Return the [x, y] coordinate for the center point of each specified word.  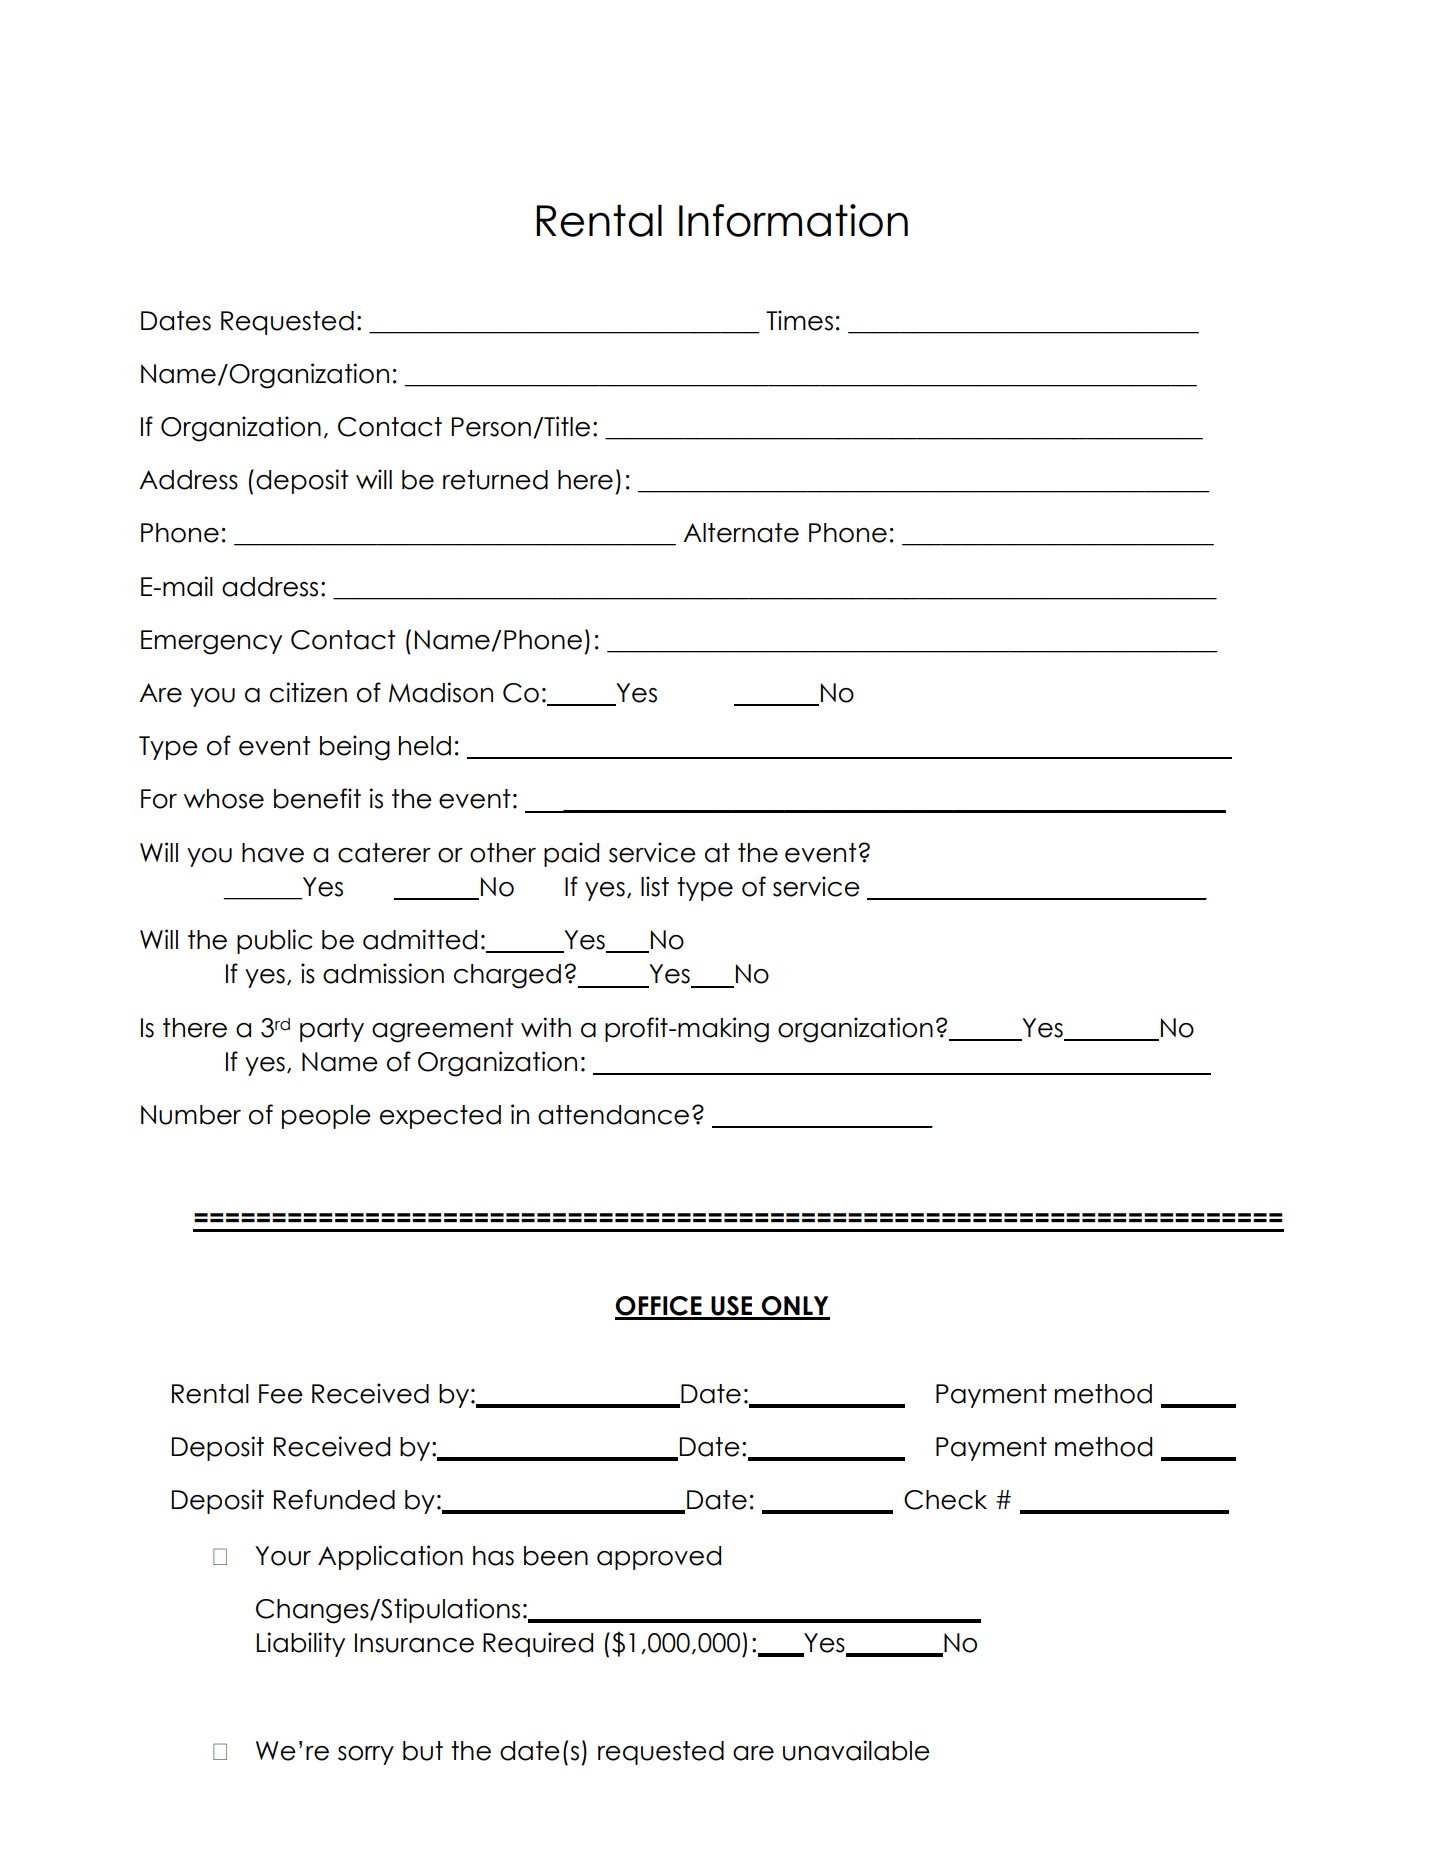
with [546, 1027]
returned [495, 480]
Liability [301, 1644]
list [655, 886]
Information [793, 220]
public [275, 941]
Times [799, 320]
